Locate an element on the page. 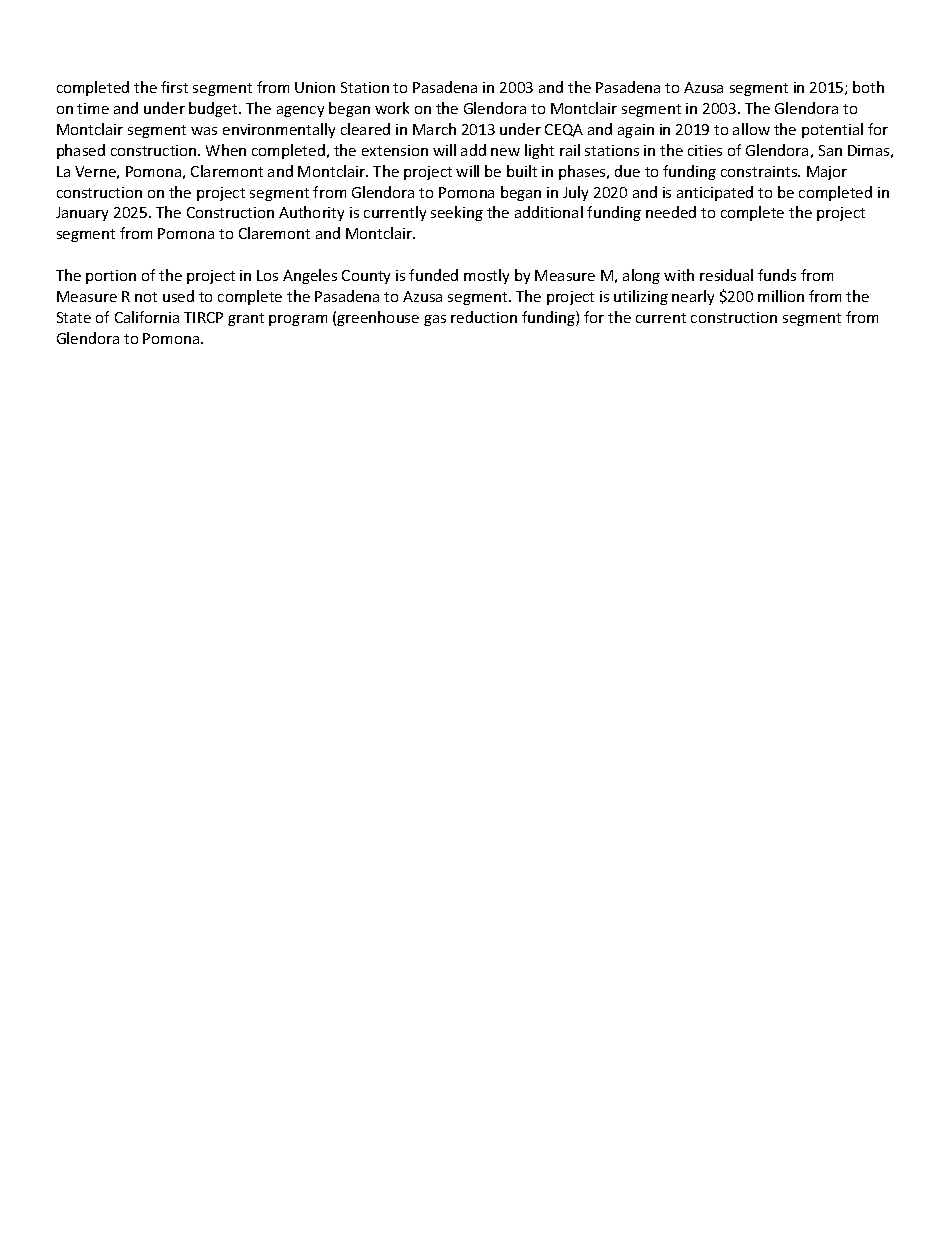  funds is located at coordinates (777, 275).
